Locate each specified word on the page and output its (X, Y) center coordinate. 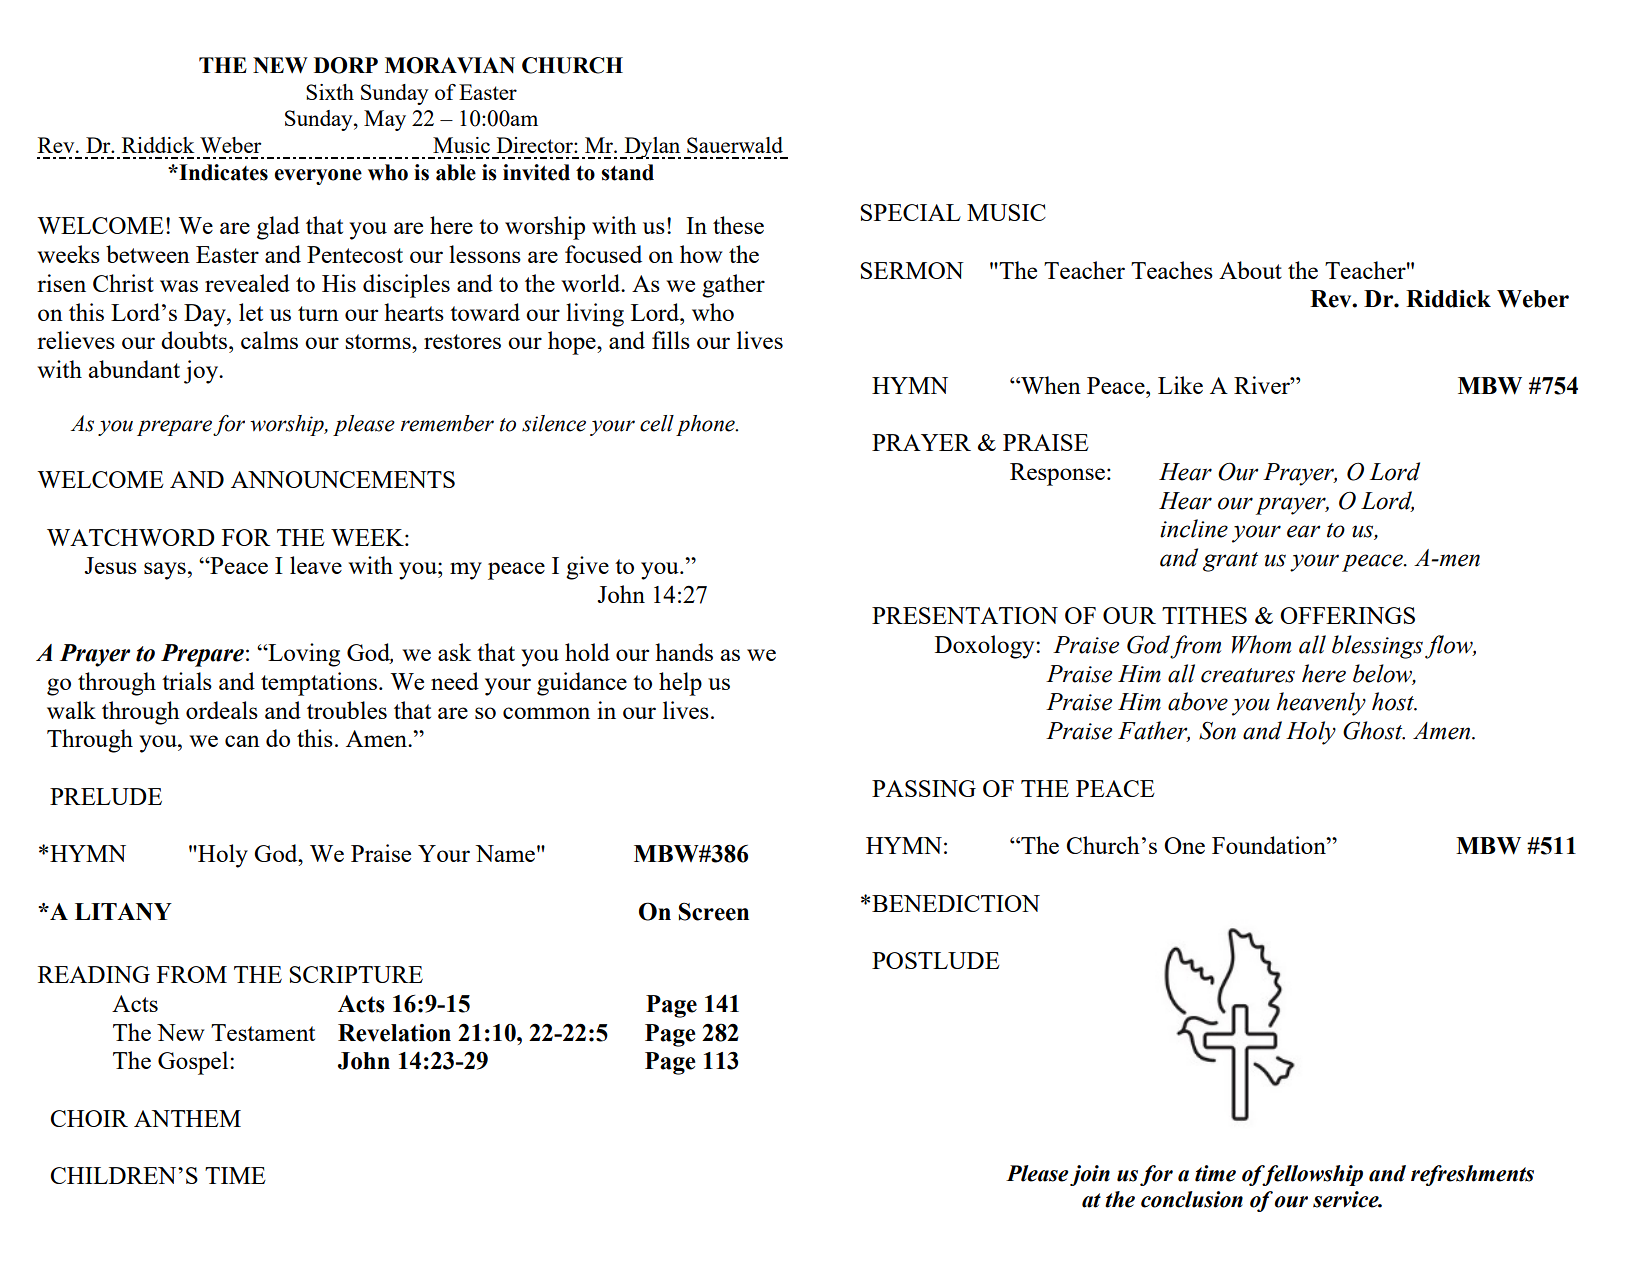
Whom (1261, 644)
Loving (303, 655)
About (1250, 270)
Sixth (330, 92)
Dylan (651, 148)
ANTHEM (187, 1118)
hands (684, 652)
